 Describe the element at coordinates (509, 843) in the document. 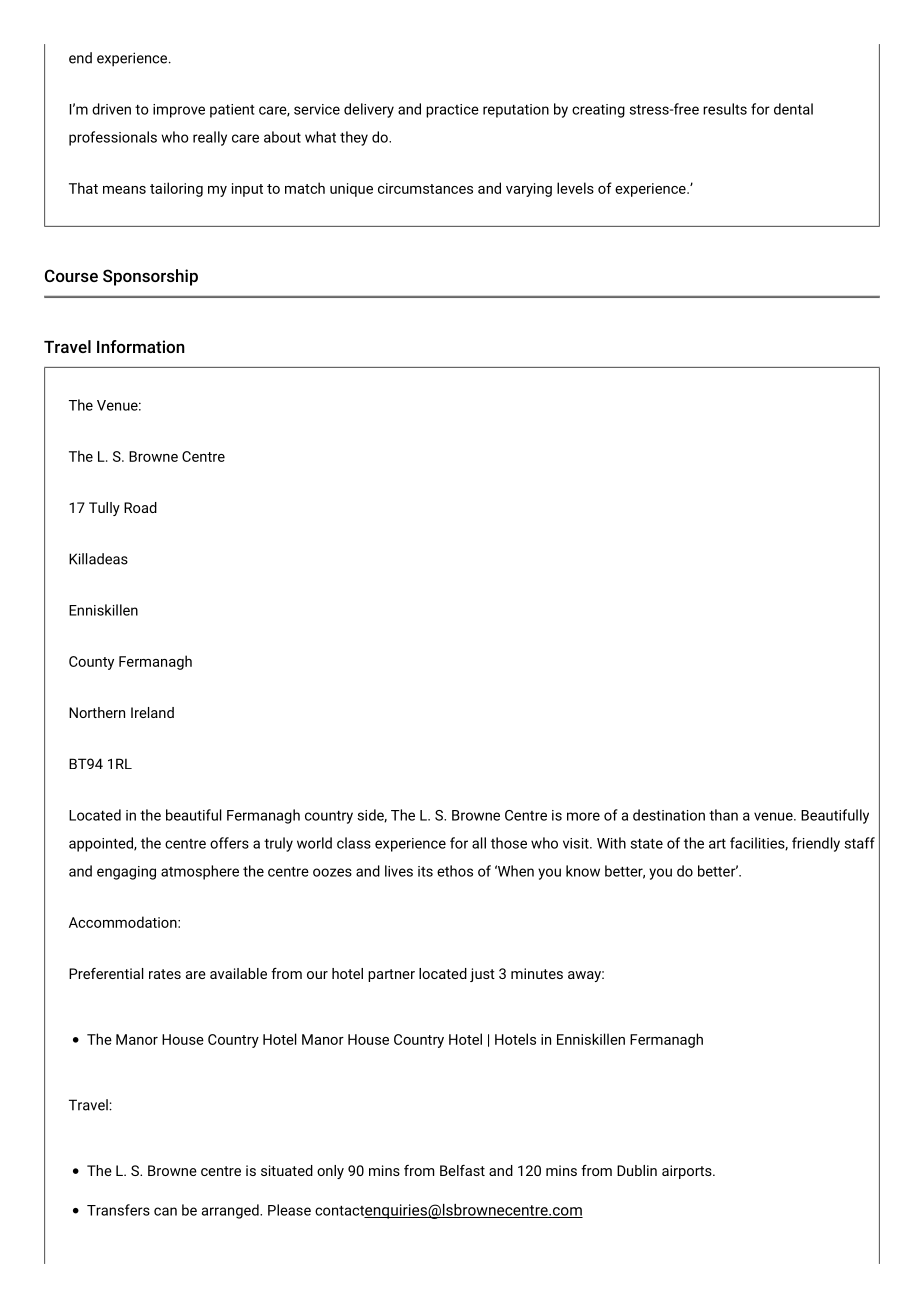

I see `those` at that location.
